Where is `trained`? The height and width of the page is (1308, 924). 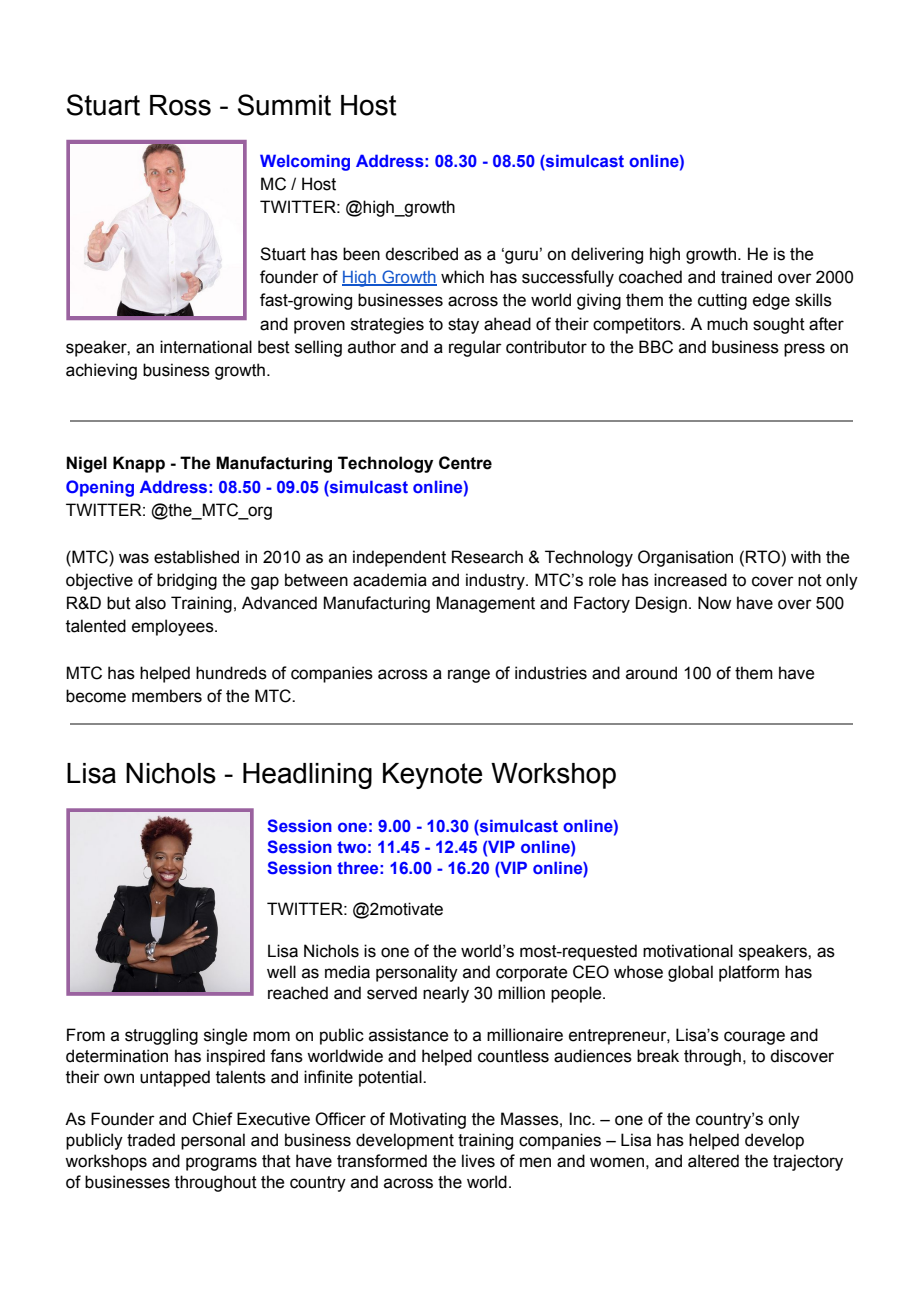 trained is located at coordinates (746, 277).
